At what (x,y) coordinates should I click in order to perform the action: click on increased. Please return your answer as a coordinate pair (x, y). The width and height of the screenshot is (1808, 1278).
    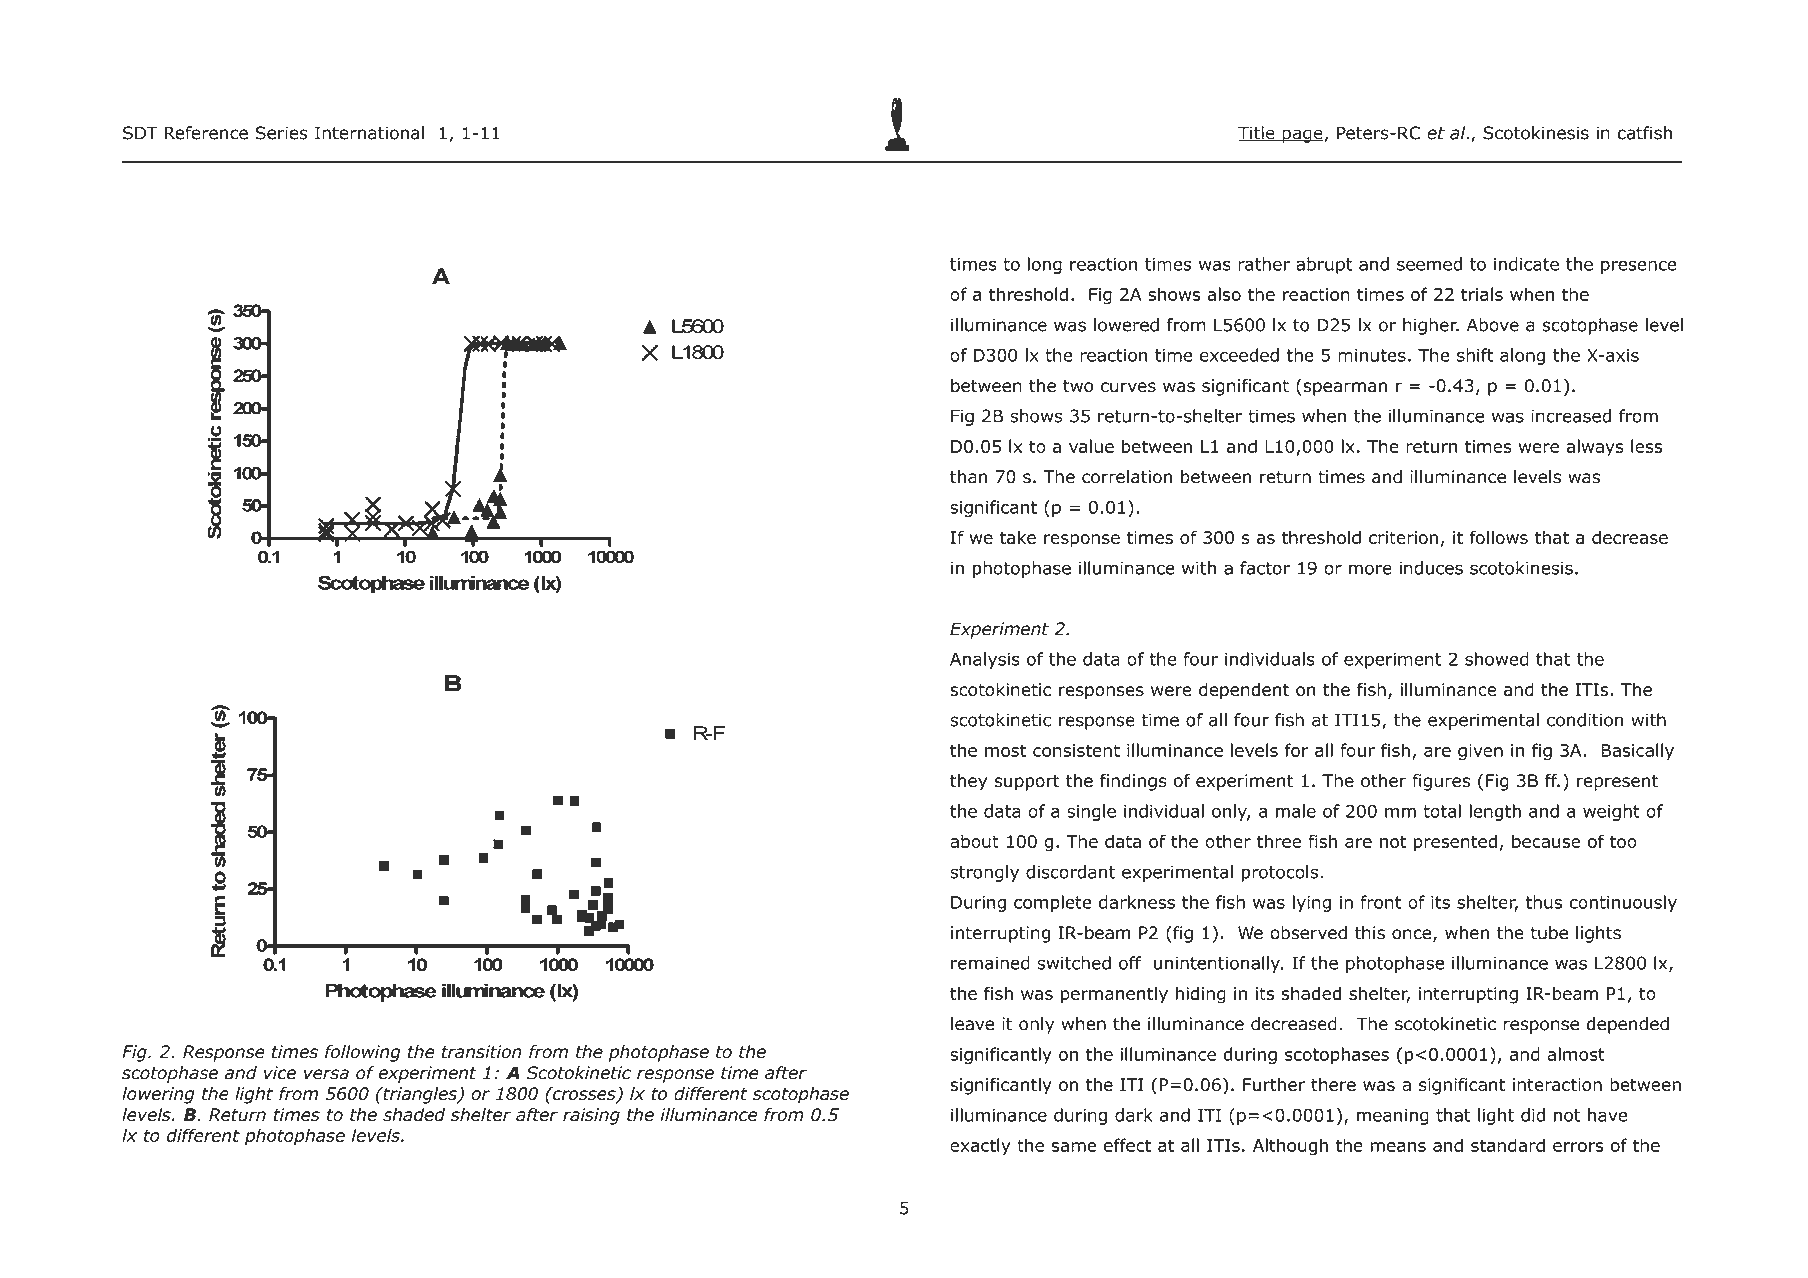
    Looking at the image, I should click on (1571, 416).
